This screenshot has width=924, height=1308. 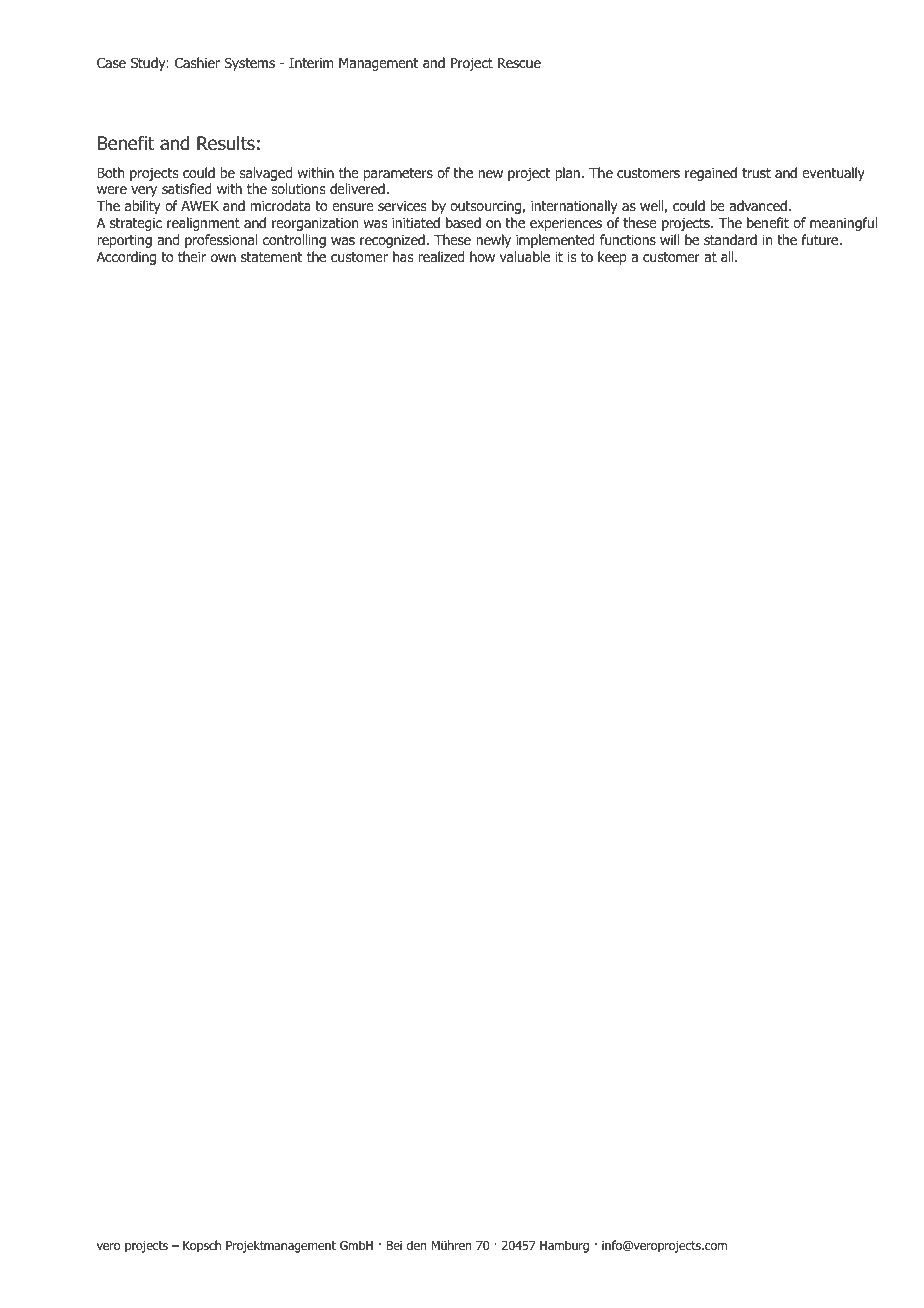 I want to click on Hamburg, so click(x=564, y=1246).
